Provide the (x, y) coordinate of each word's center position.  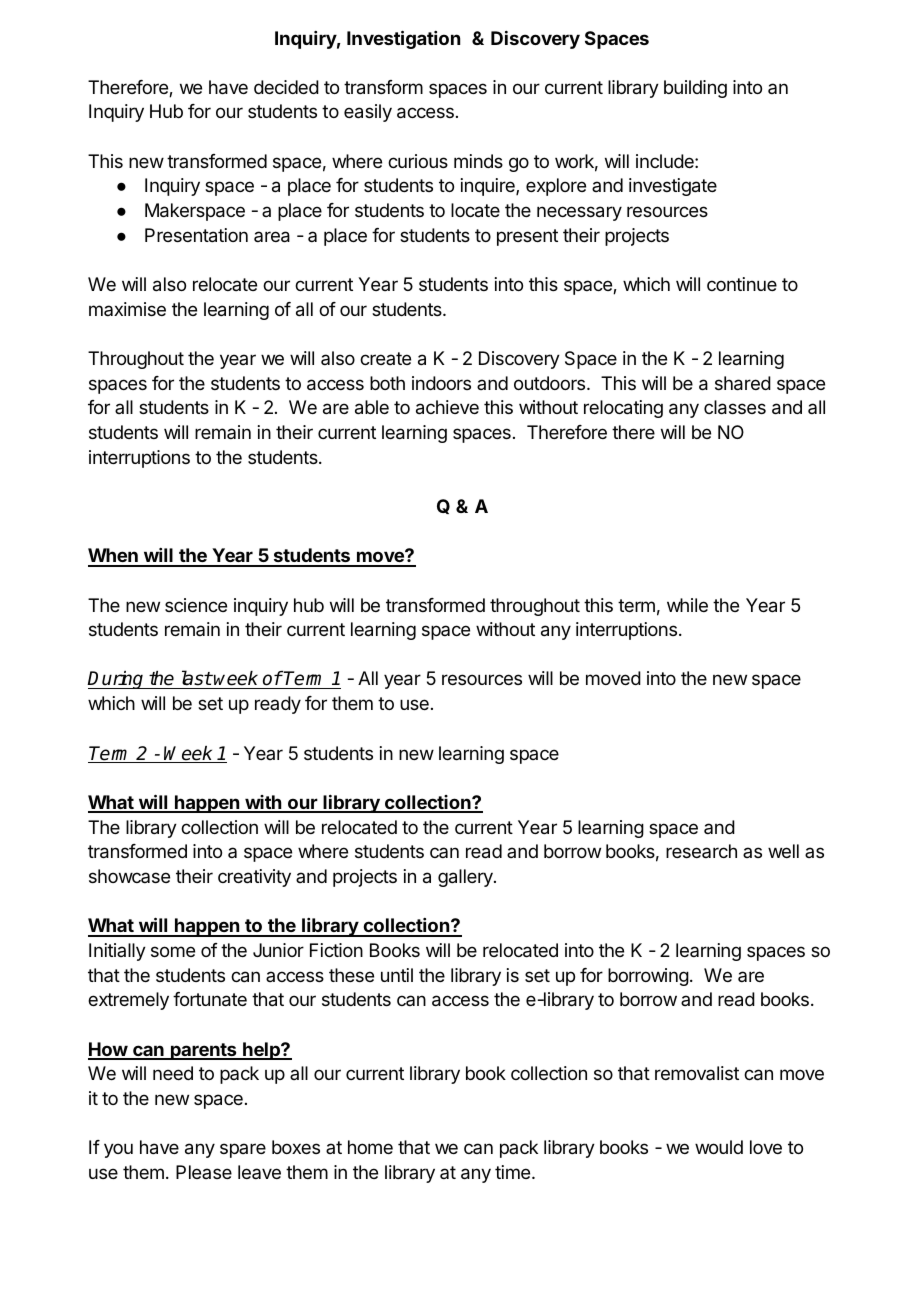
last (195, 679)
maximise (127, 309)
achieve (447, 407)
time (512, 1172)
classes (735, 407)
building (695, 89)
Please (204, 1172)
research (701, 851)
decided (286, 87)
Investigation (403, 39)
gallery (466, 878)
